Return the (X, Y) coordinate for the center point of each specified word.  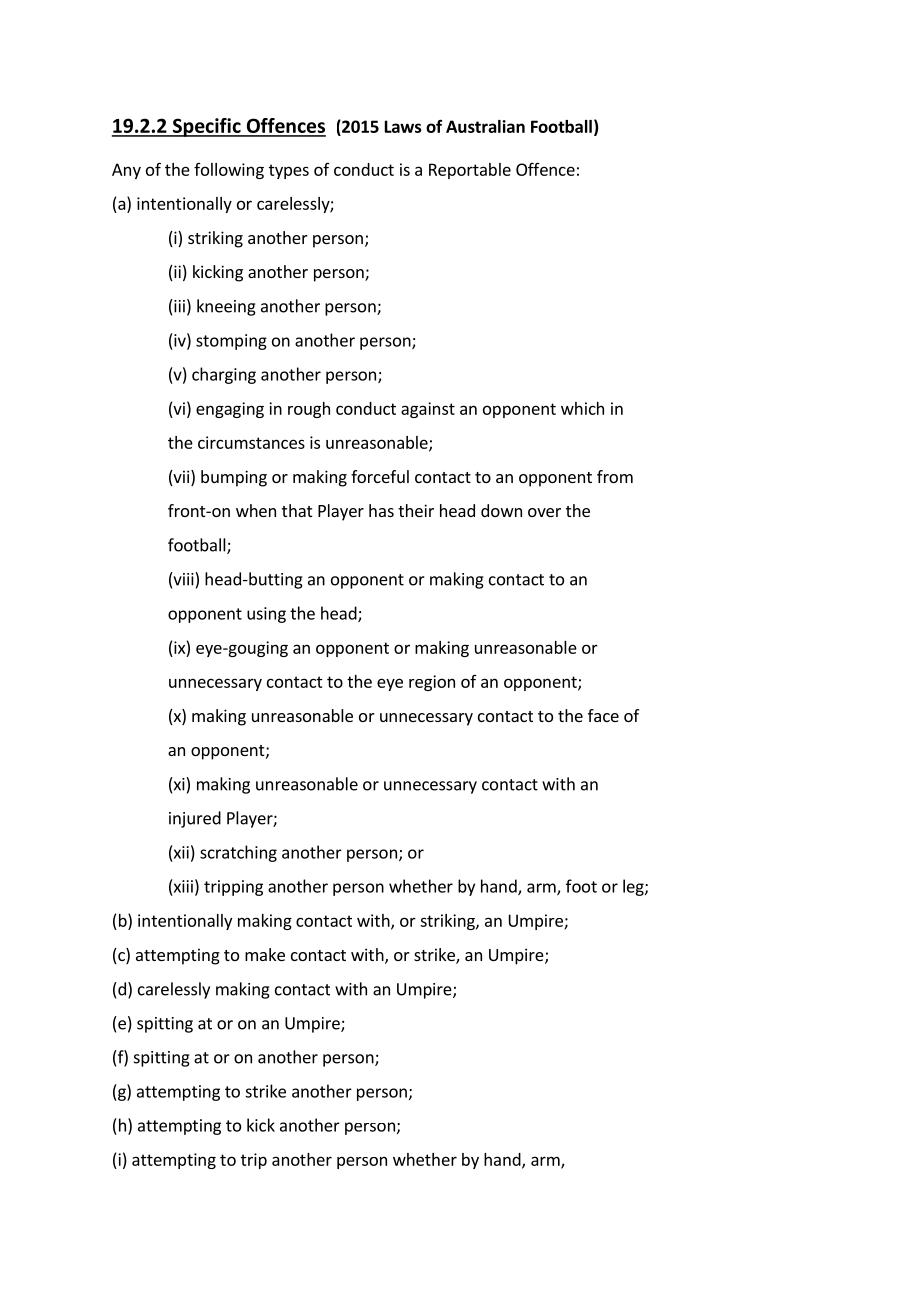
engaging (230, 410)
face (603, 715)
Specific (206, 127)
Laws (403, 126)
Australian (485, 126)
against (428, 410)
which (582, 408)
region (432, 683)
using (266, 615)
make (265, 954)
